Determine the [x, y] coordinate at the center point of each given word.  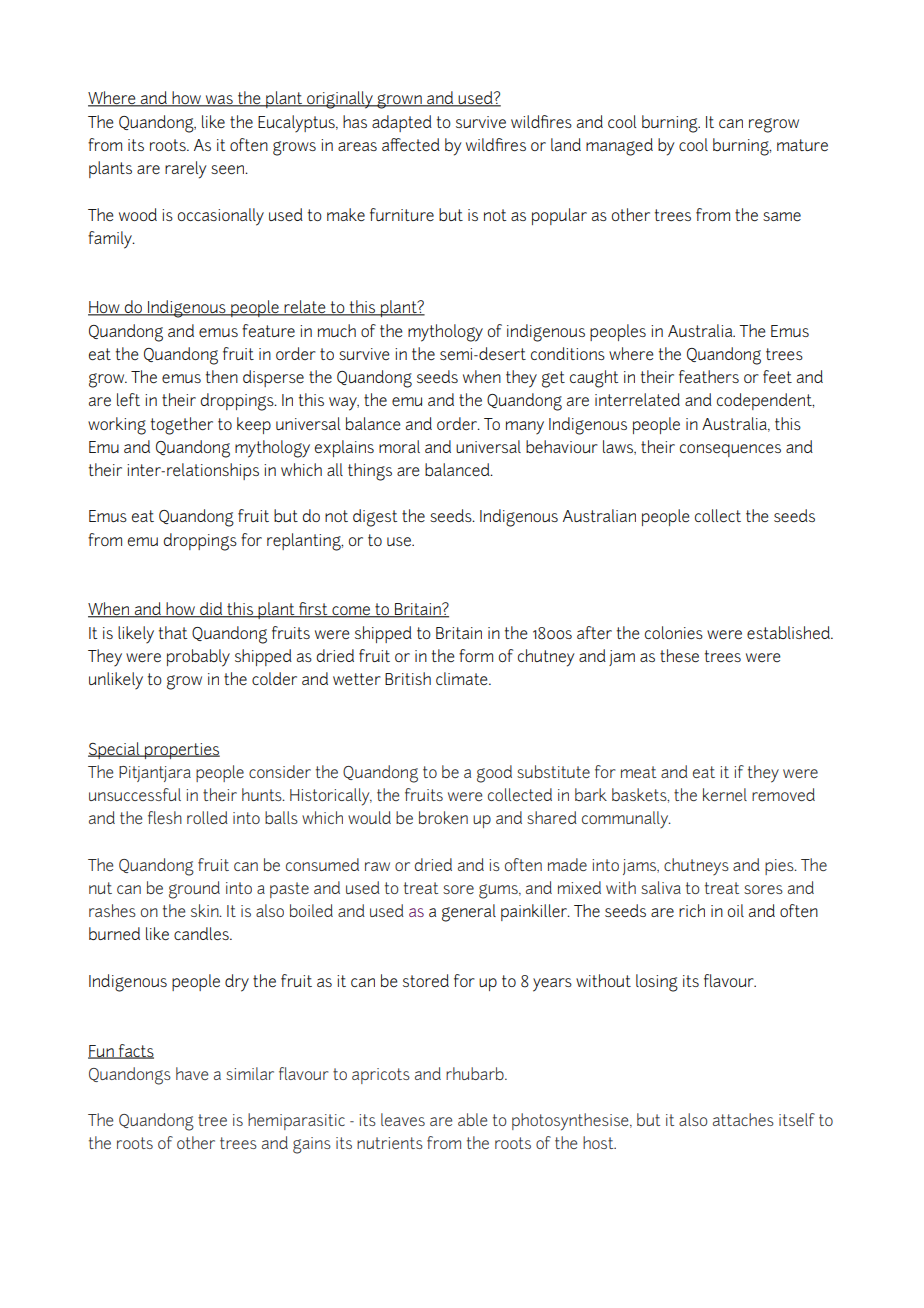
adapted [402, 123]
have [192, 1073]
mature [802, 145]
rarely [186, 170]
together [182, 426]
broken [443, 817]
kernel [725, 794]
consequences [730, 450]
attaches [743, 1119]
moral [399, 446]
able [472, 1119]
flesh [165, 817]
